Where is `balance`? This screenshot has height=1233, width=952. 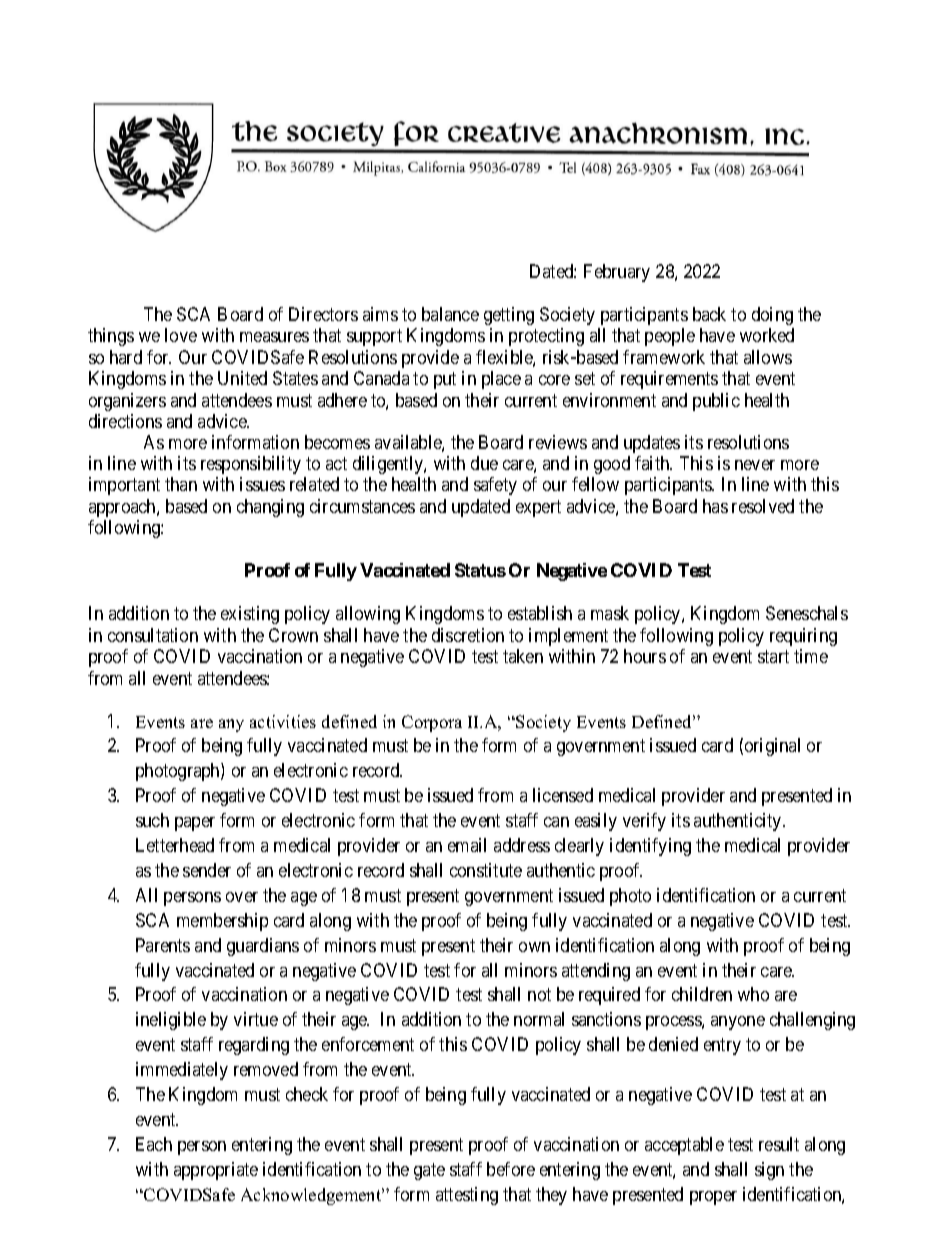 balance is located at coordinates (450, 314).
